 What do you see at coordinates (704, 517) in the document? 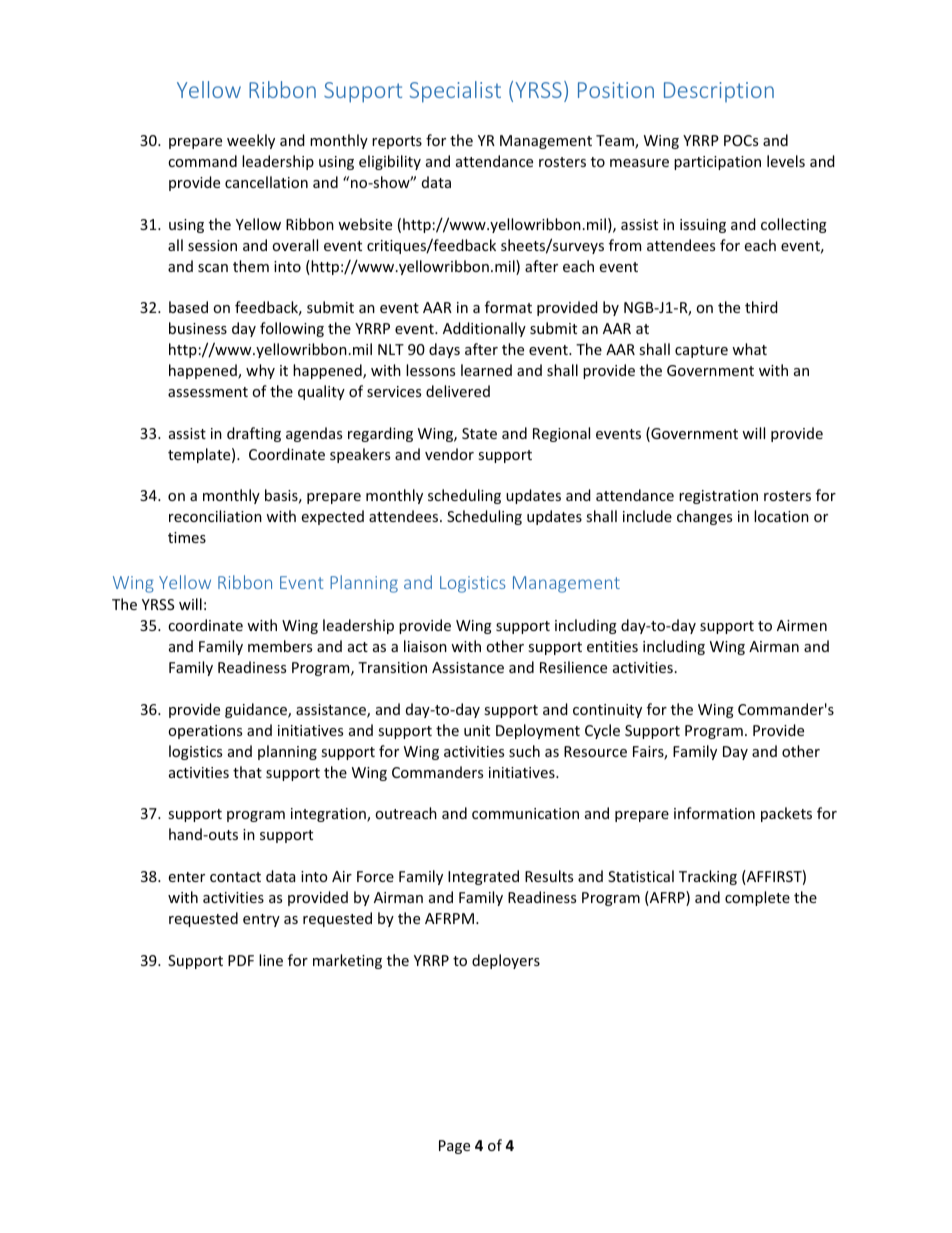
I see `changes` at bounding box center [704, 517].
